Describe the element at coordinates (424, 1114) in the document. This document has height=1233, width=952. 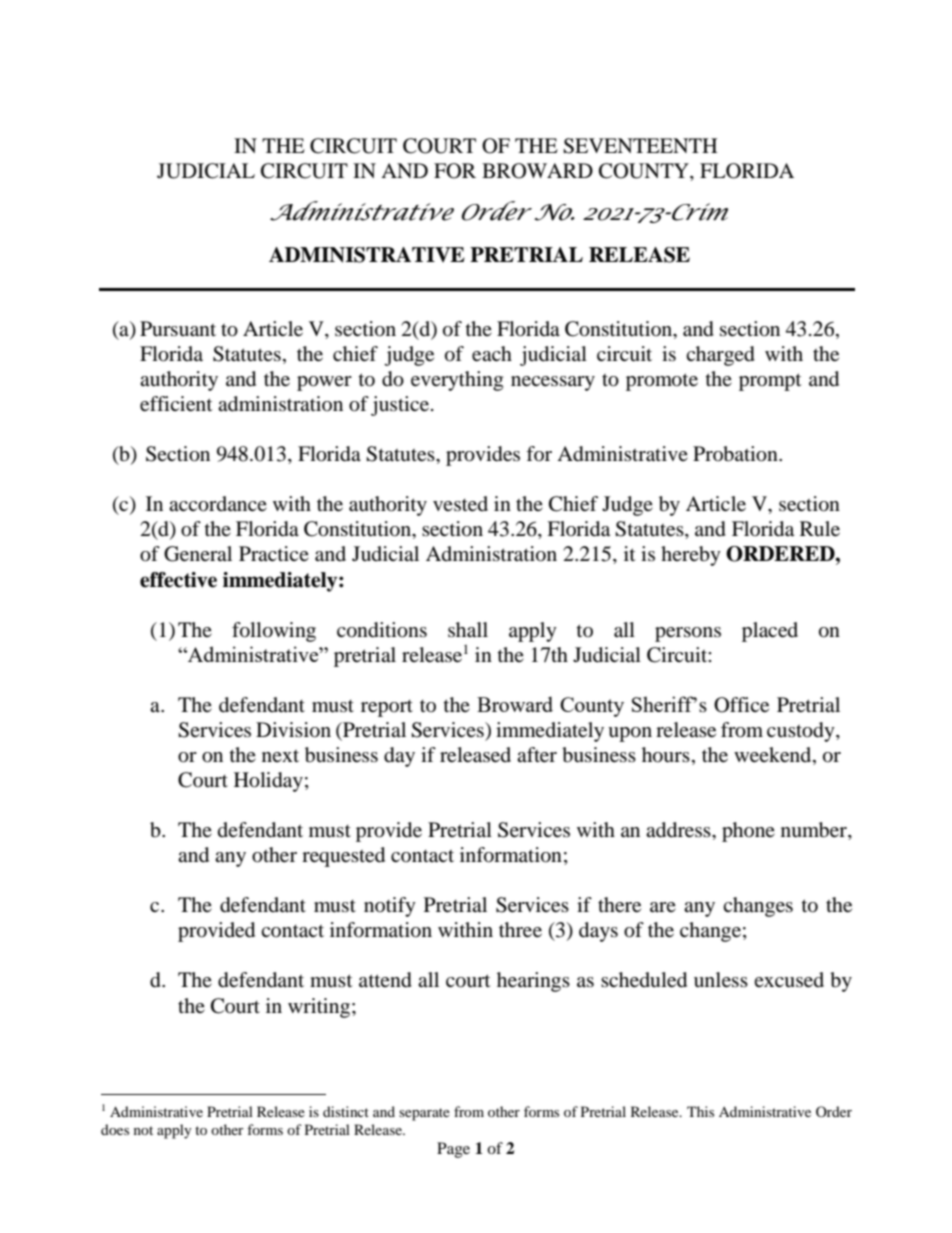
I see `separate` at that location.
